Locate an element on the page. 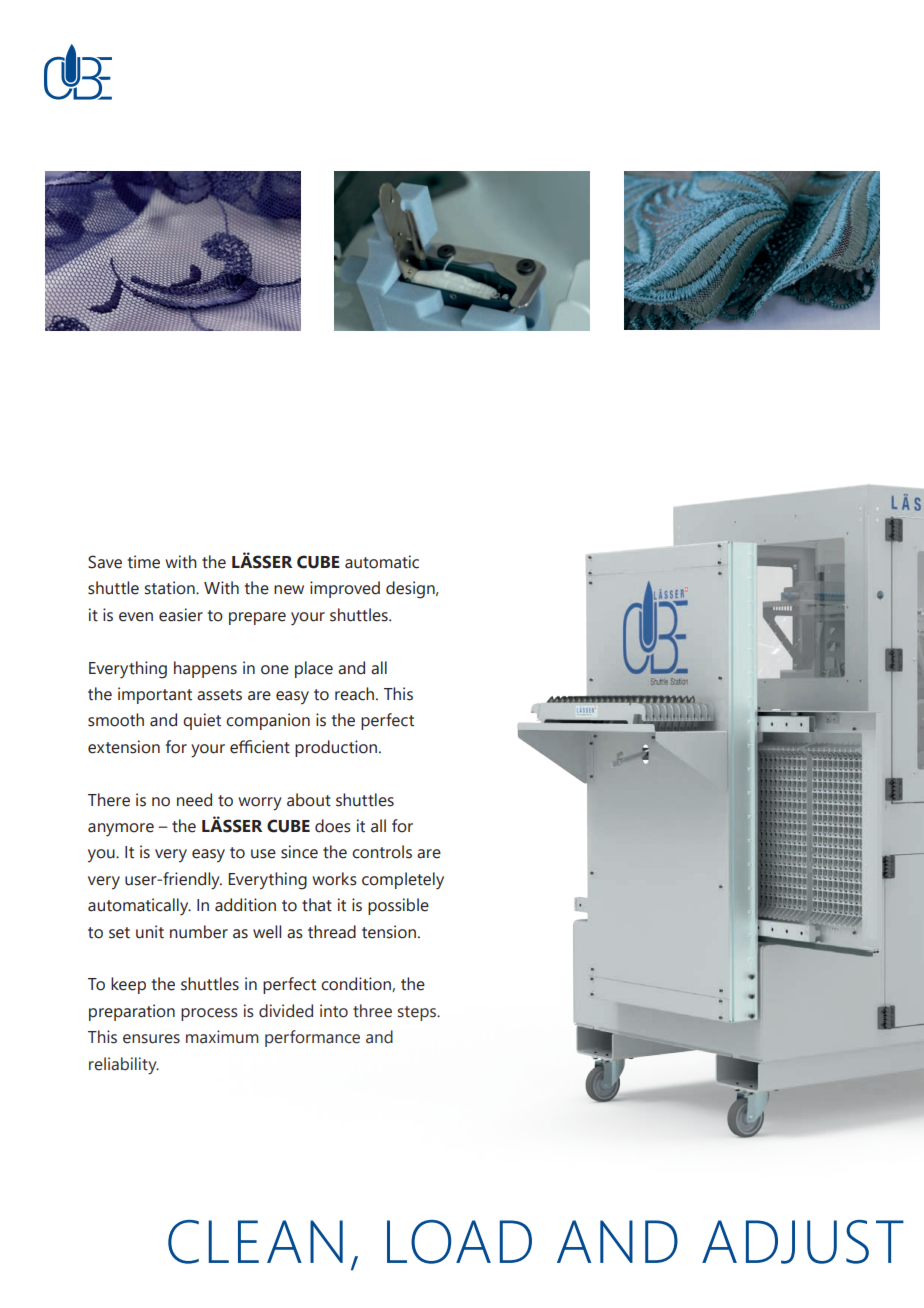 The width and height of the document is (924, 1308). design is located at coordinates (411, 590).
